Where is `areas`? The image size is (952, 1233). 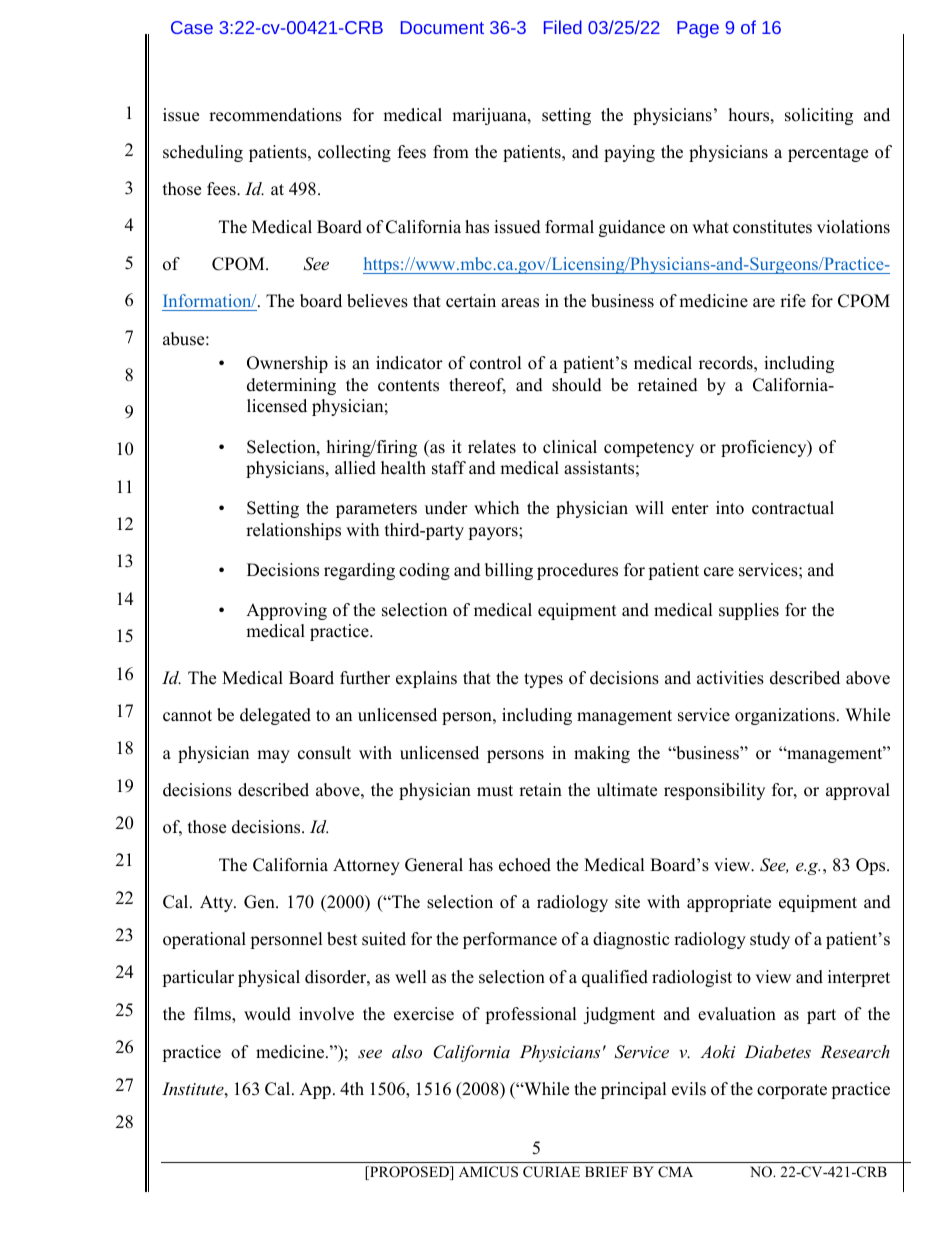
areas is located at coordinates (520, 303).
